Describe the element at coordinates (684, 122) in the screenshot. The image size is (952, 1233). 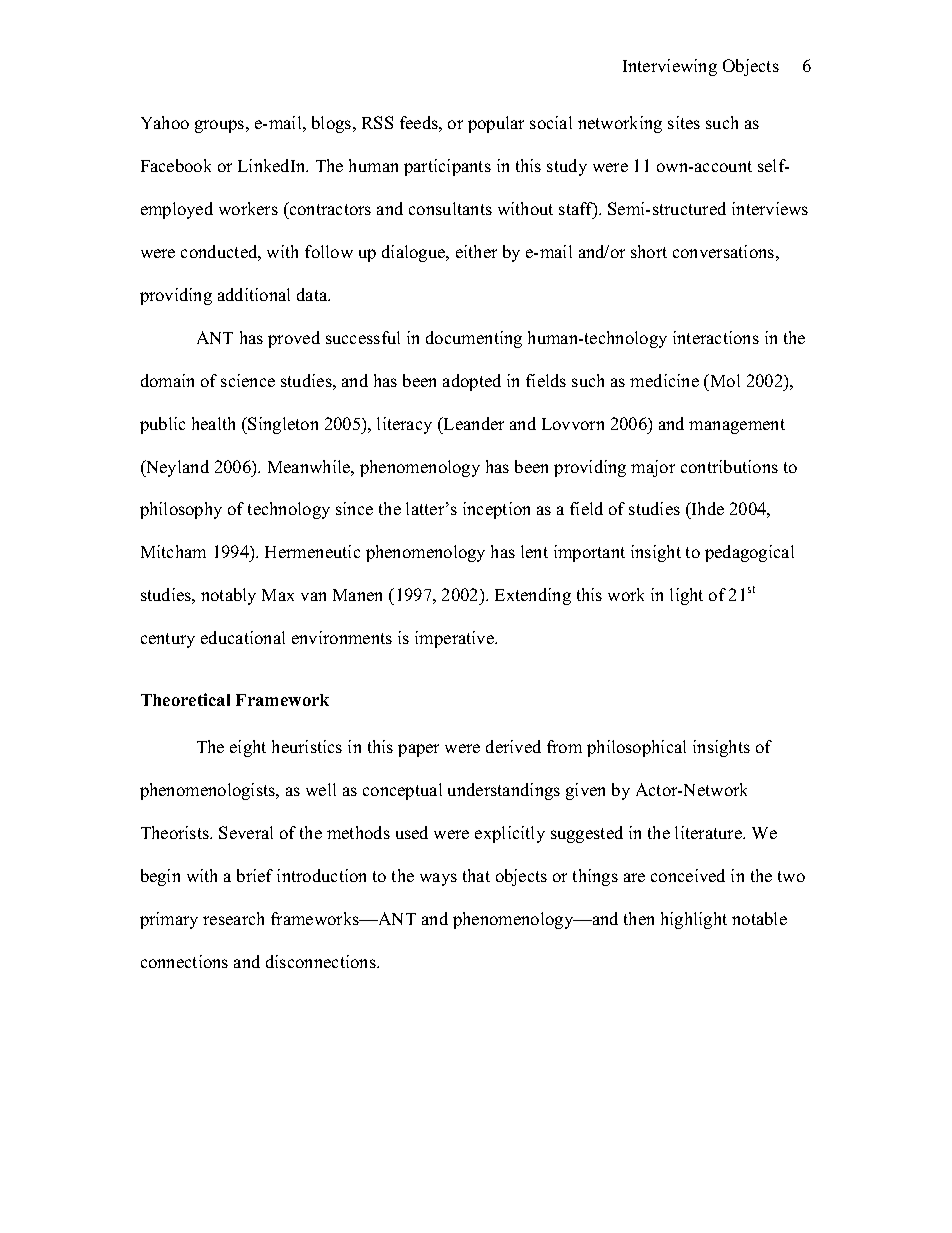
I see `sites` at that location.
